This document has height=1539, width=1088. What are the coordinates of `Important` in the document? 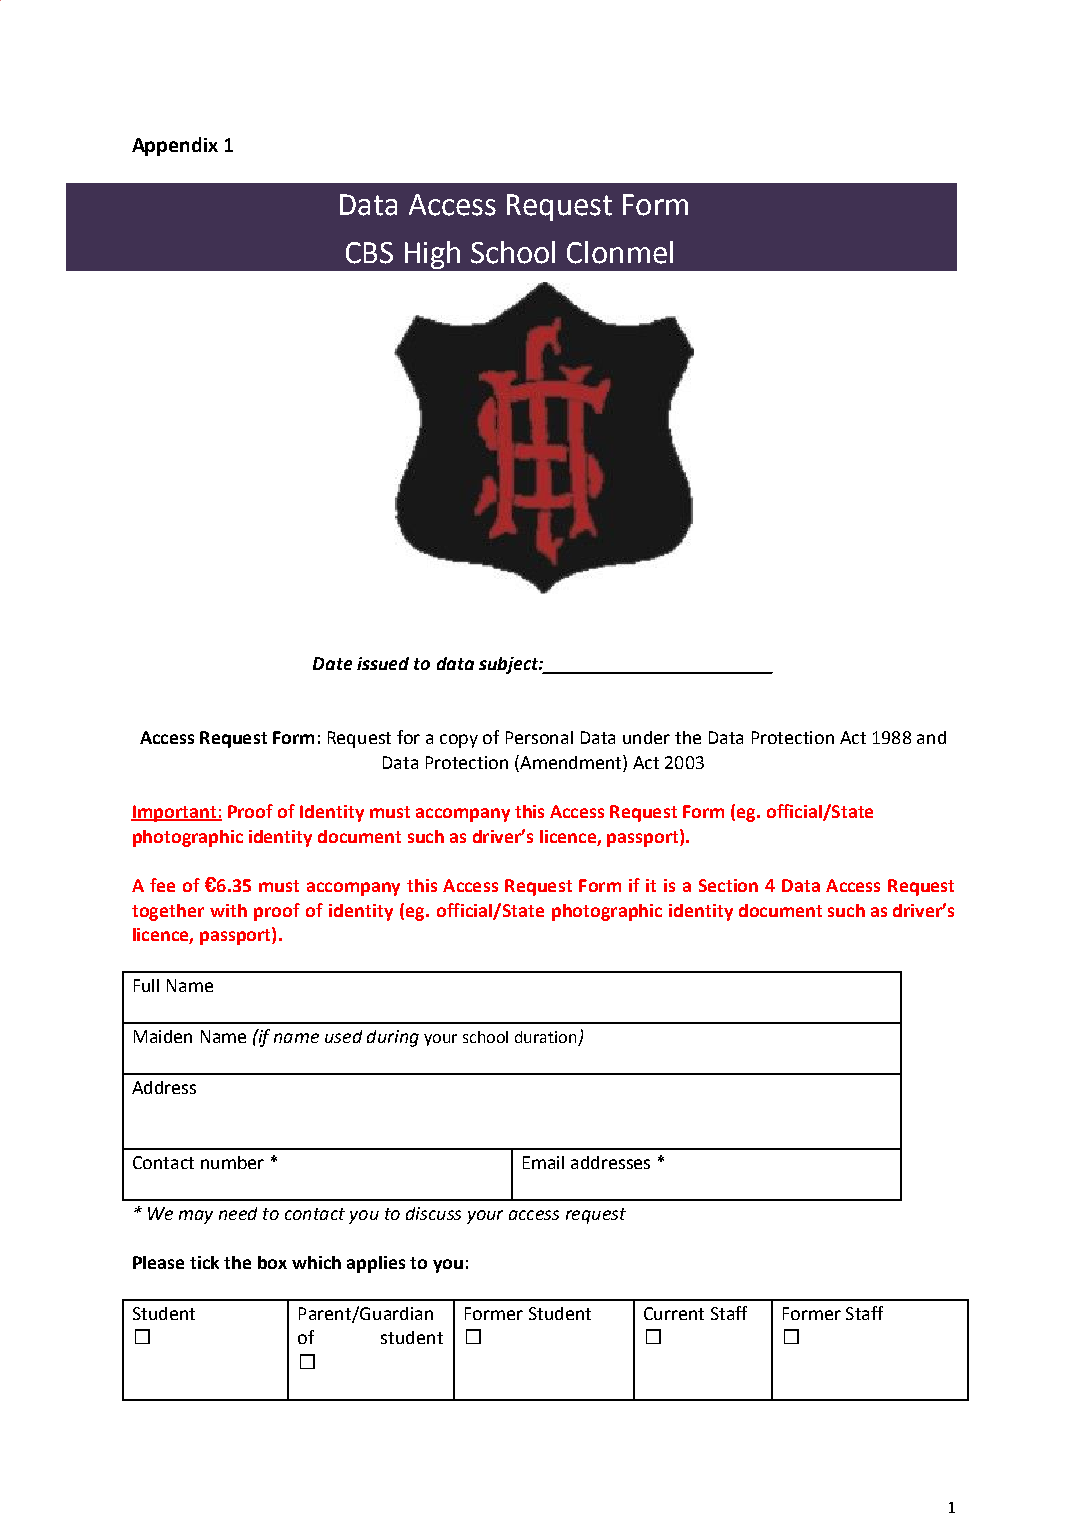 It's located at (174, 813).
